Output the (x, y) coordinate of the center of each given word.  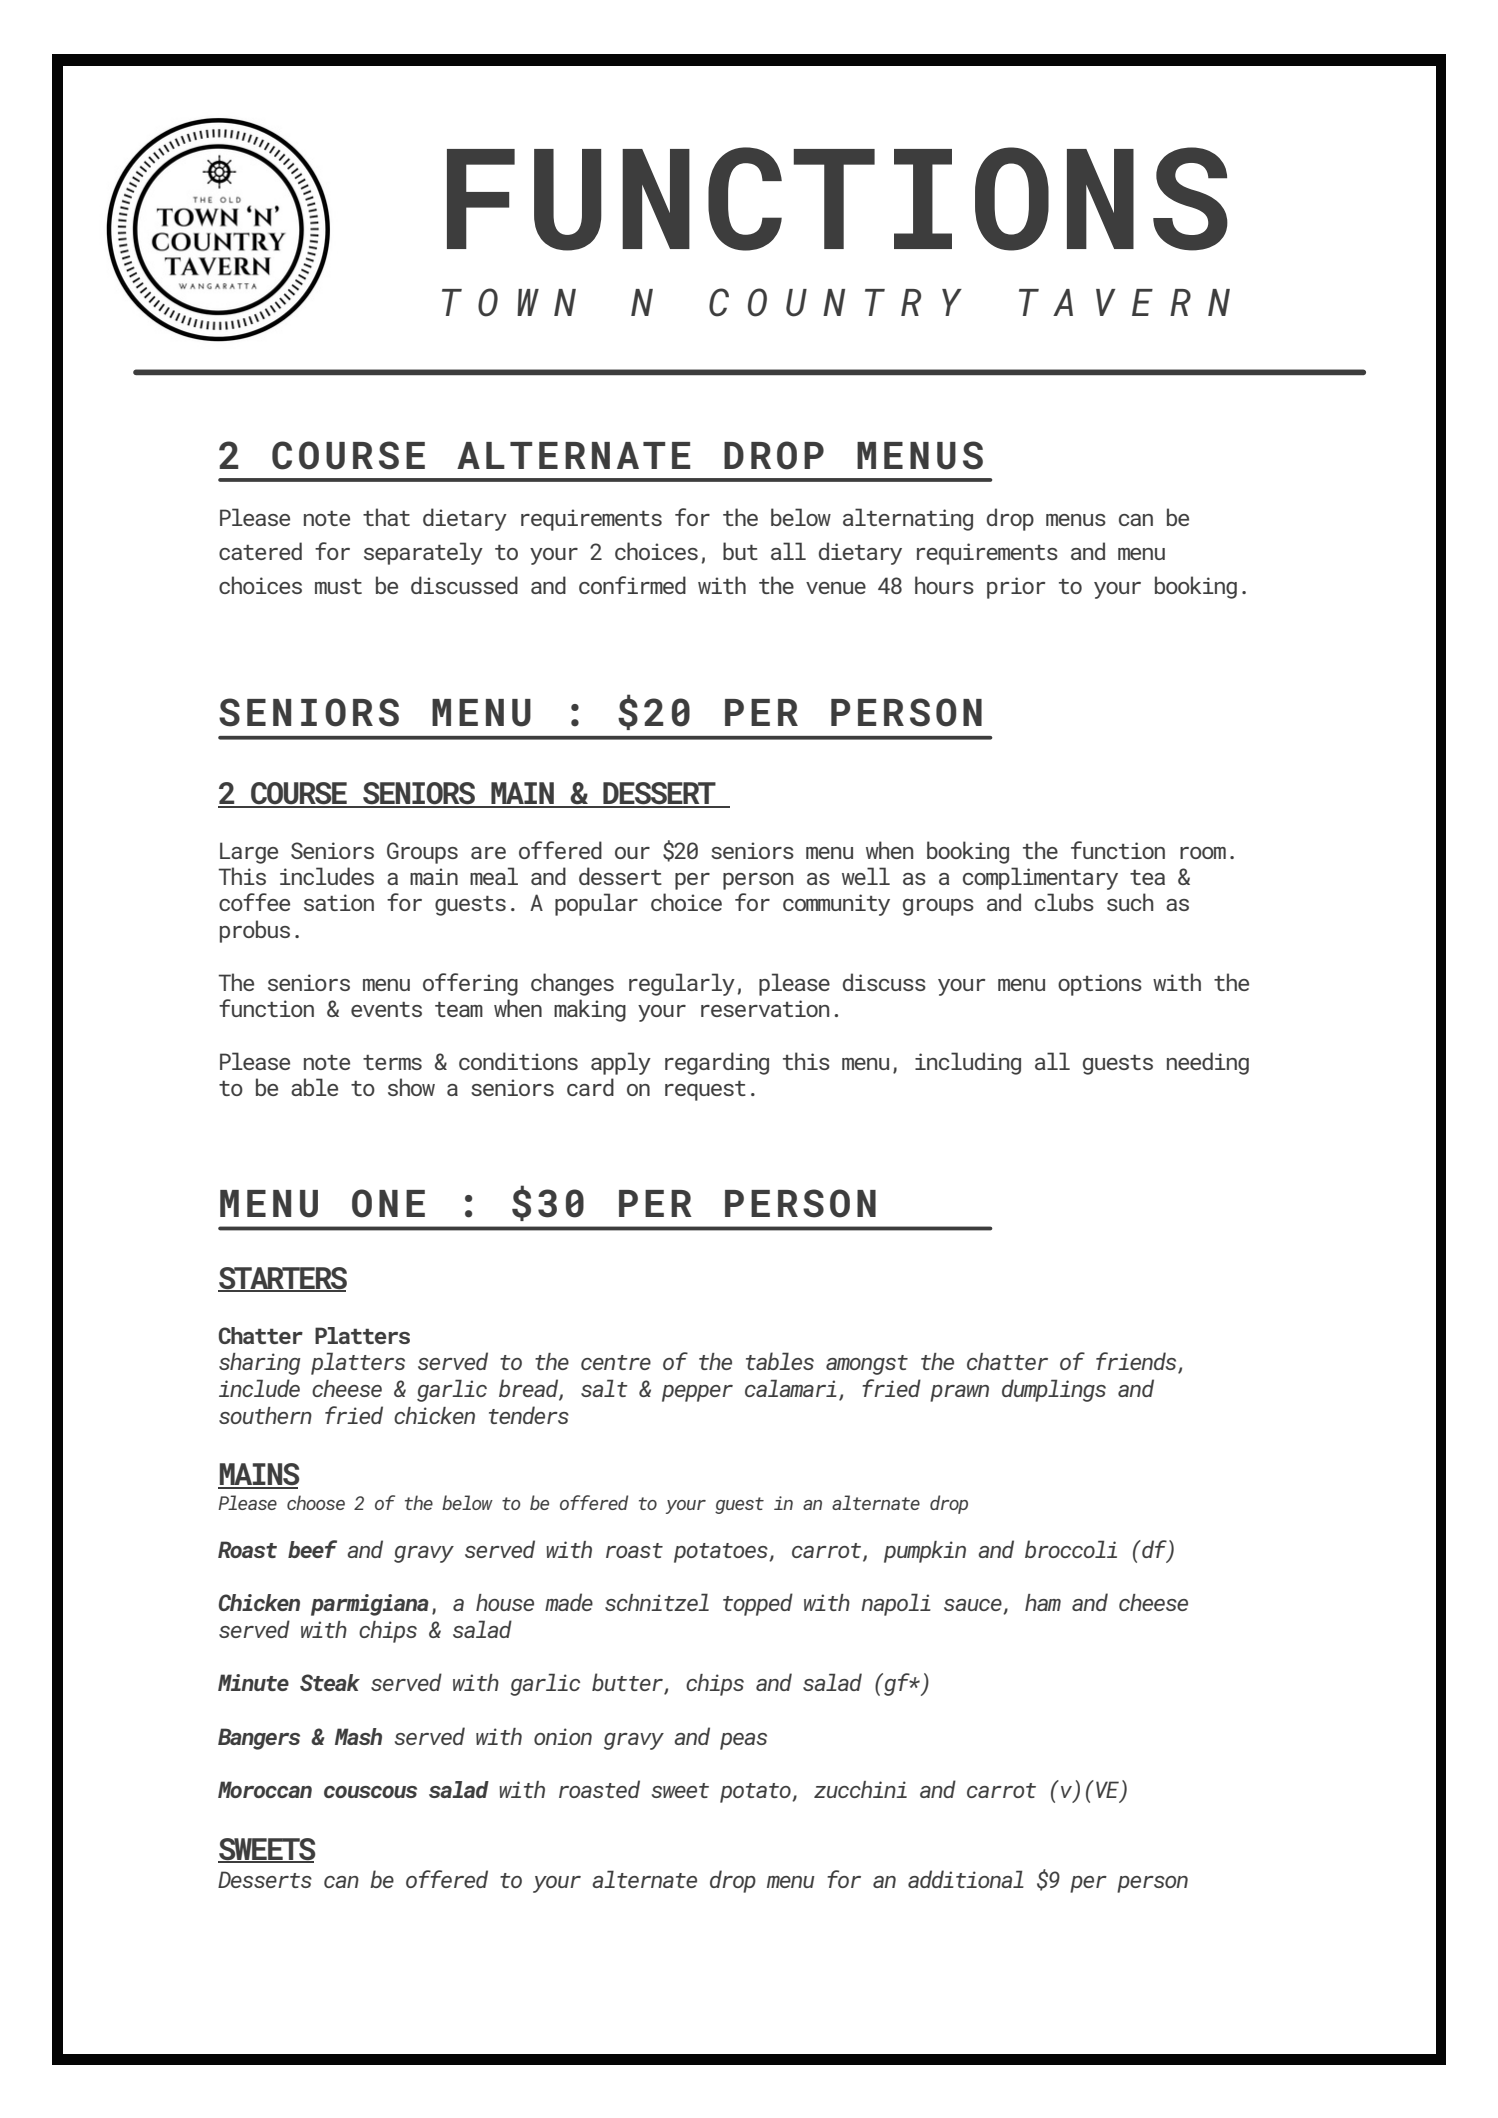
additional (966, 1879)
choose (316, 1502)
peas (743, 1741)
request (705, 1091)
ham (1043, 1602)
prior (1016, 588)
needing (1208, 1063)
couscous (370, 1792)
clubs (1064, 902)
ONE (388, 1203)
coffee (254, 902)
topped (758, 1604)
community (836, 905)
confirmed (632, 585)
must (338, 586)
